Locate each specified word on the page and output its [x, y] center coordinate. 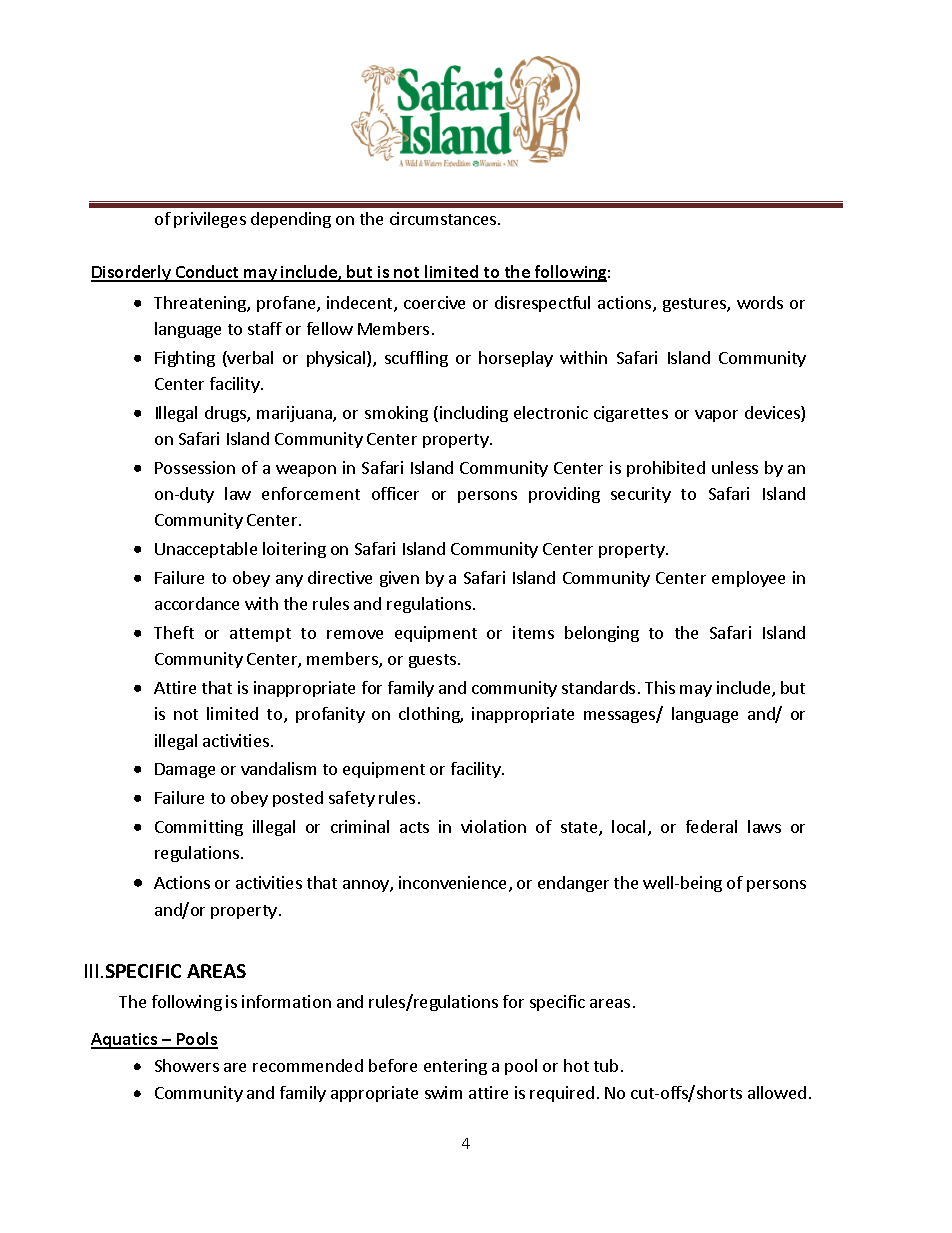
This [660, 687]
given [399, 579]
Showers [187, 1065]
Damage [185, 770]
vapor [716, 416]
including [474, 414]
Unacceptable [206, 550]
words [760, 302]
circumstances [444, 218]
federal [711, 826]
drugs [226, 414]
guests [434, 661]
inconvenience [454, 884]
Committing [199, 828]
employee [748, 579]
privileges [210, 220]
